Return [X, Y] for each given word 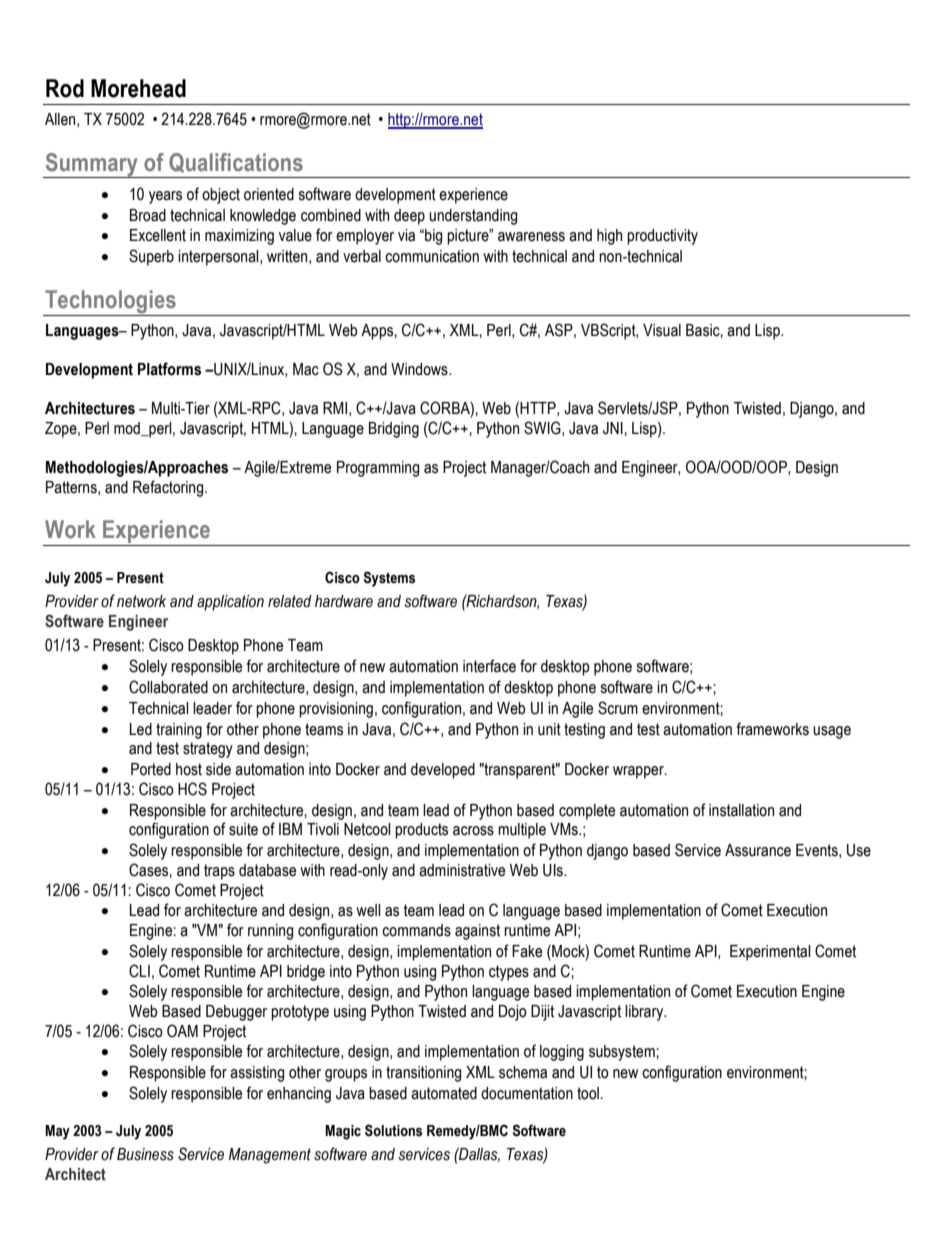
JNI [614, 428]
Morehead [138, 88]
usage [832, 732]
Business [145, 1154]
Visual [662, 330]
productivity [662, 237]
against [477, 932]
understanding [473, 217]
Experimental [770, 953]
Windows [420, 369]
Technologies [110, 302]
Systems [389, 579]
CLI [139, 971]
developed [443, 771]
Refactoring [169, 488]
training [179, 731]
